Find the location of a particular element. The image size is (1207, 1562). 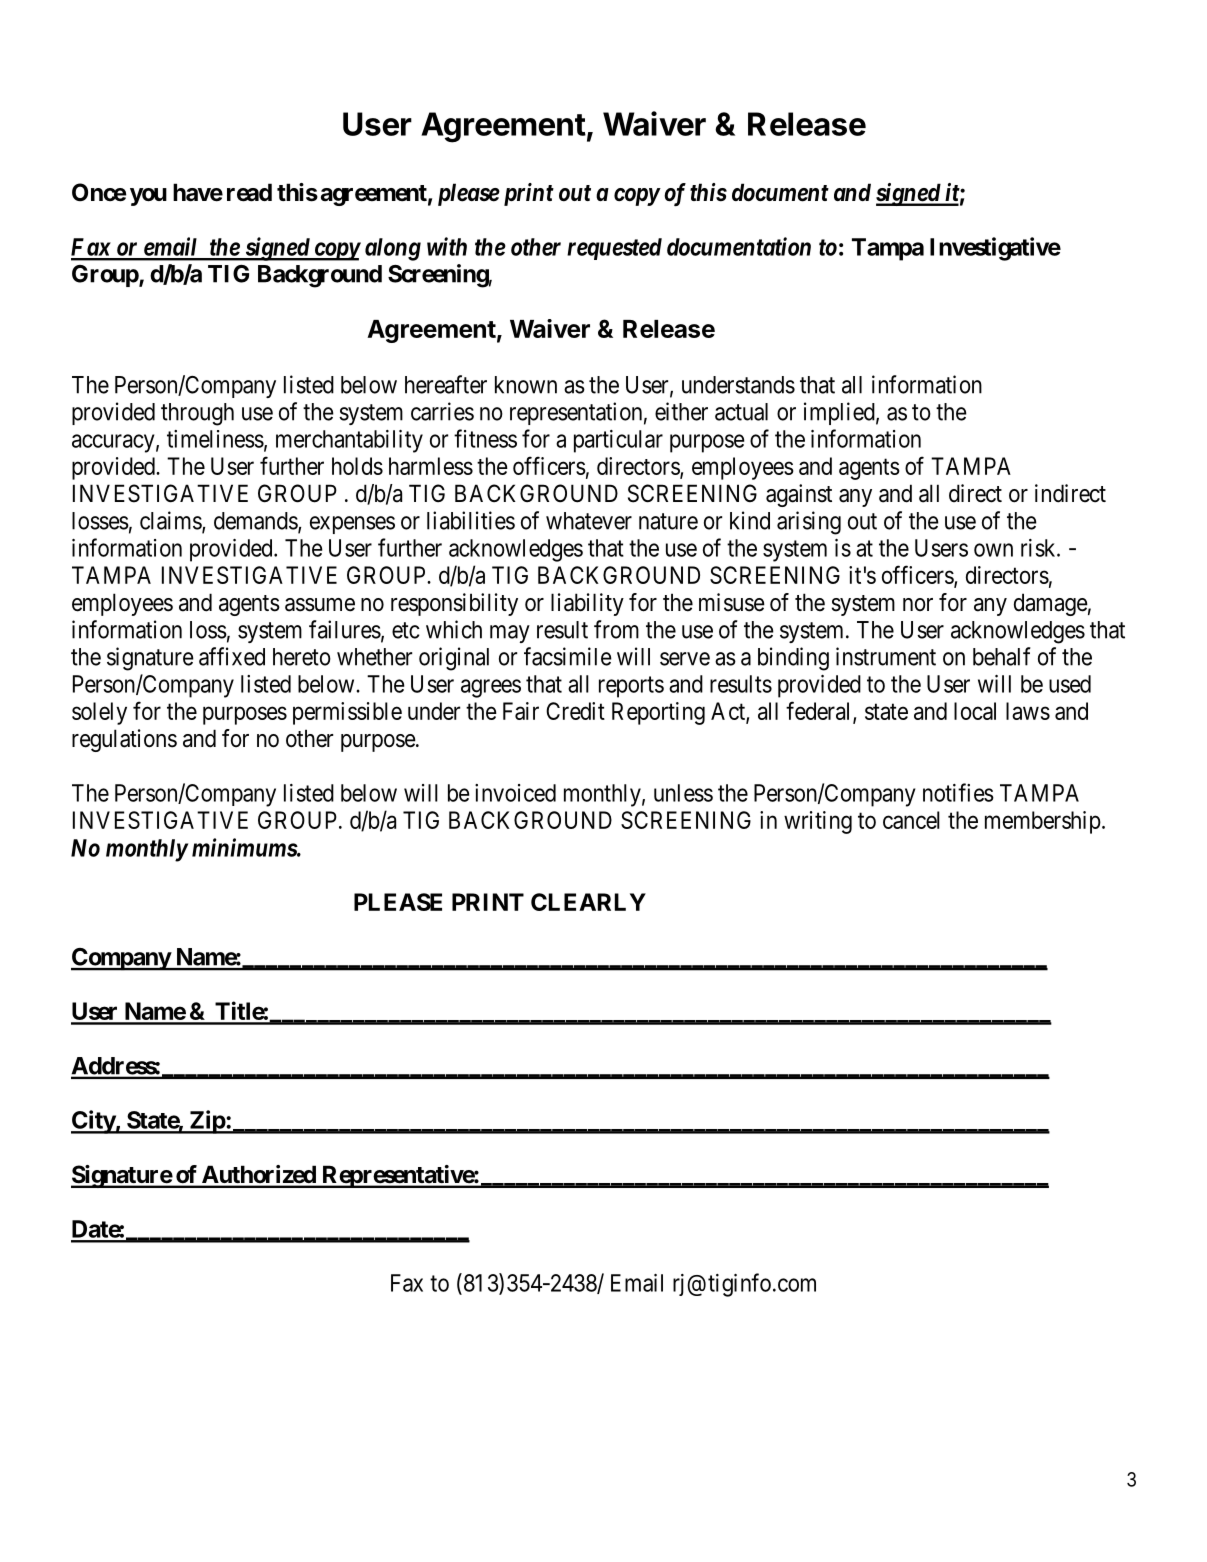

risk is located at coordinates (1039, 548).
